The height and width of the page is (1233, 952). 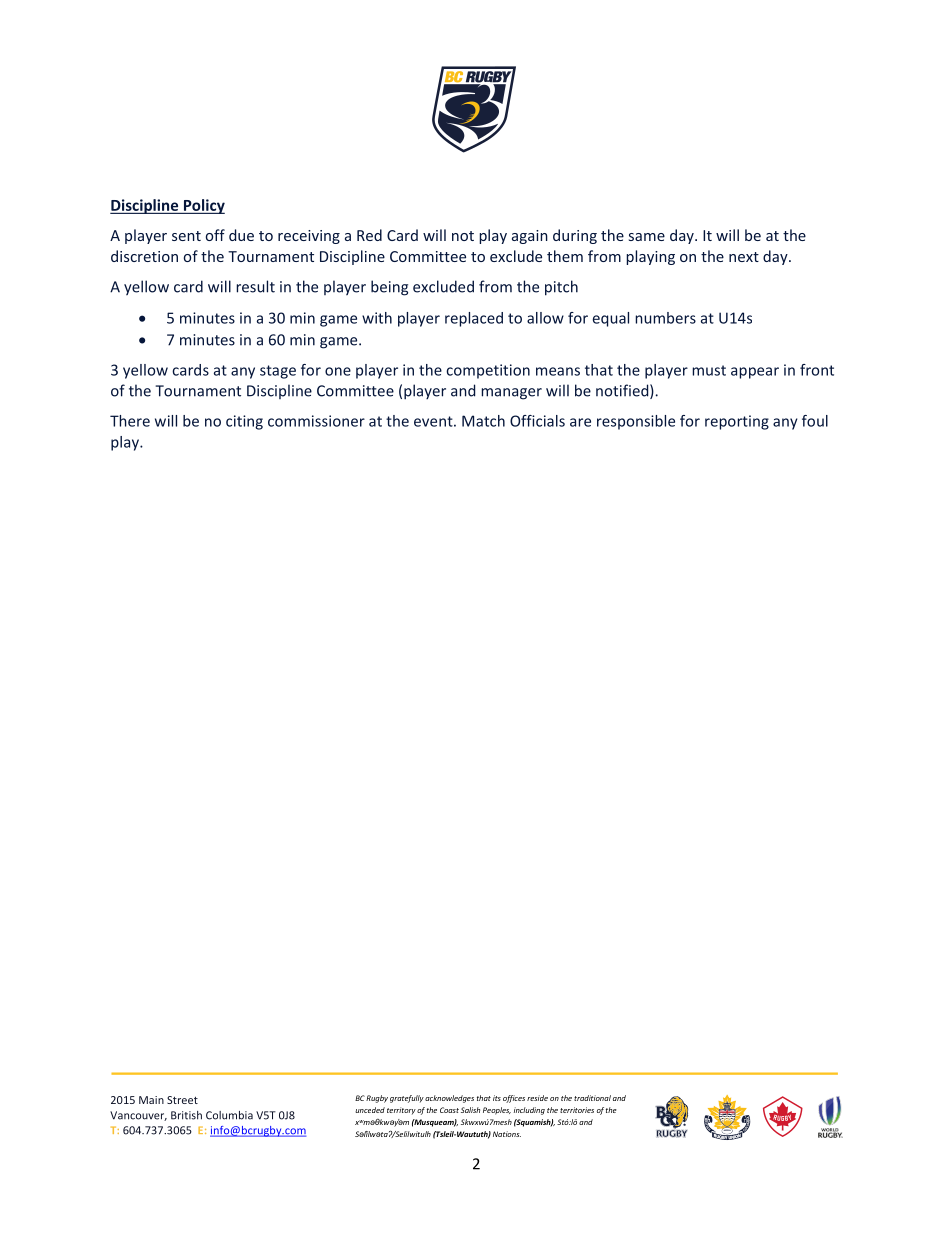 I want to click on citing, so click(x=244, y=422).
